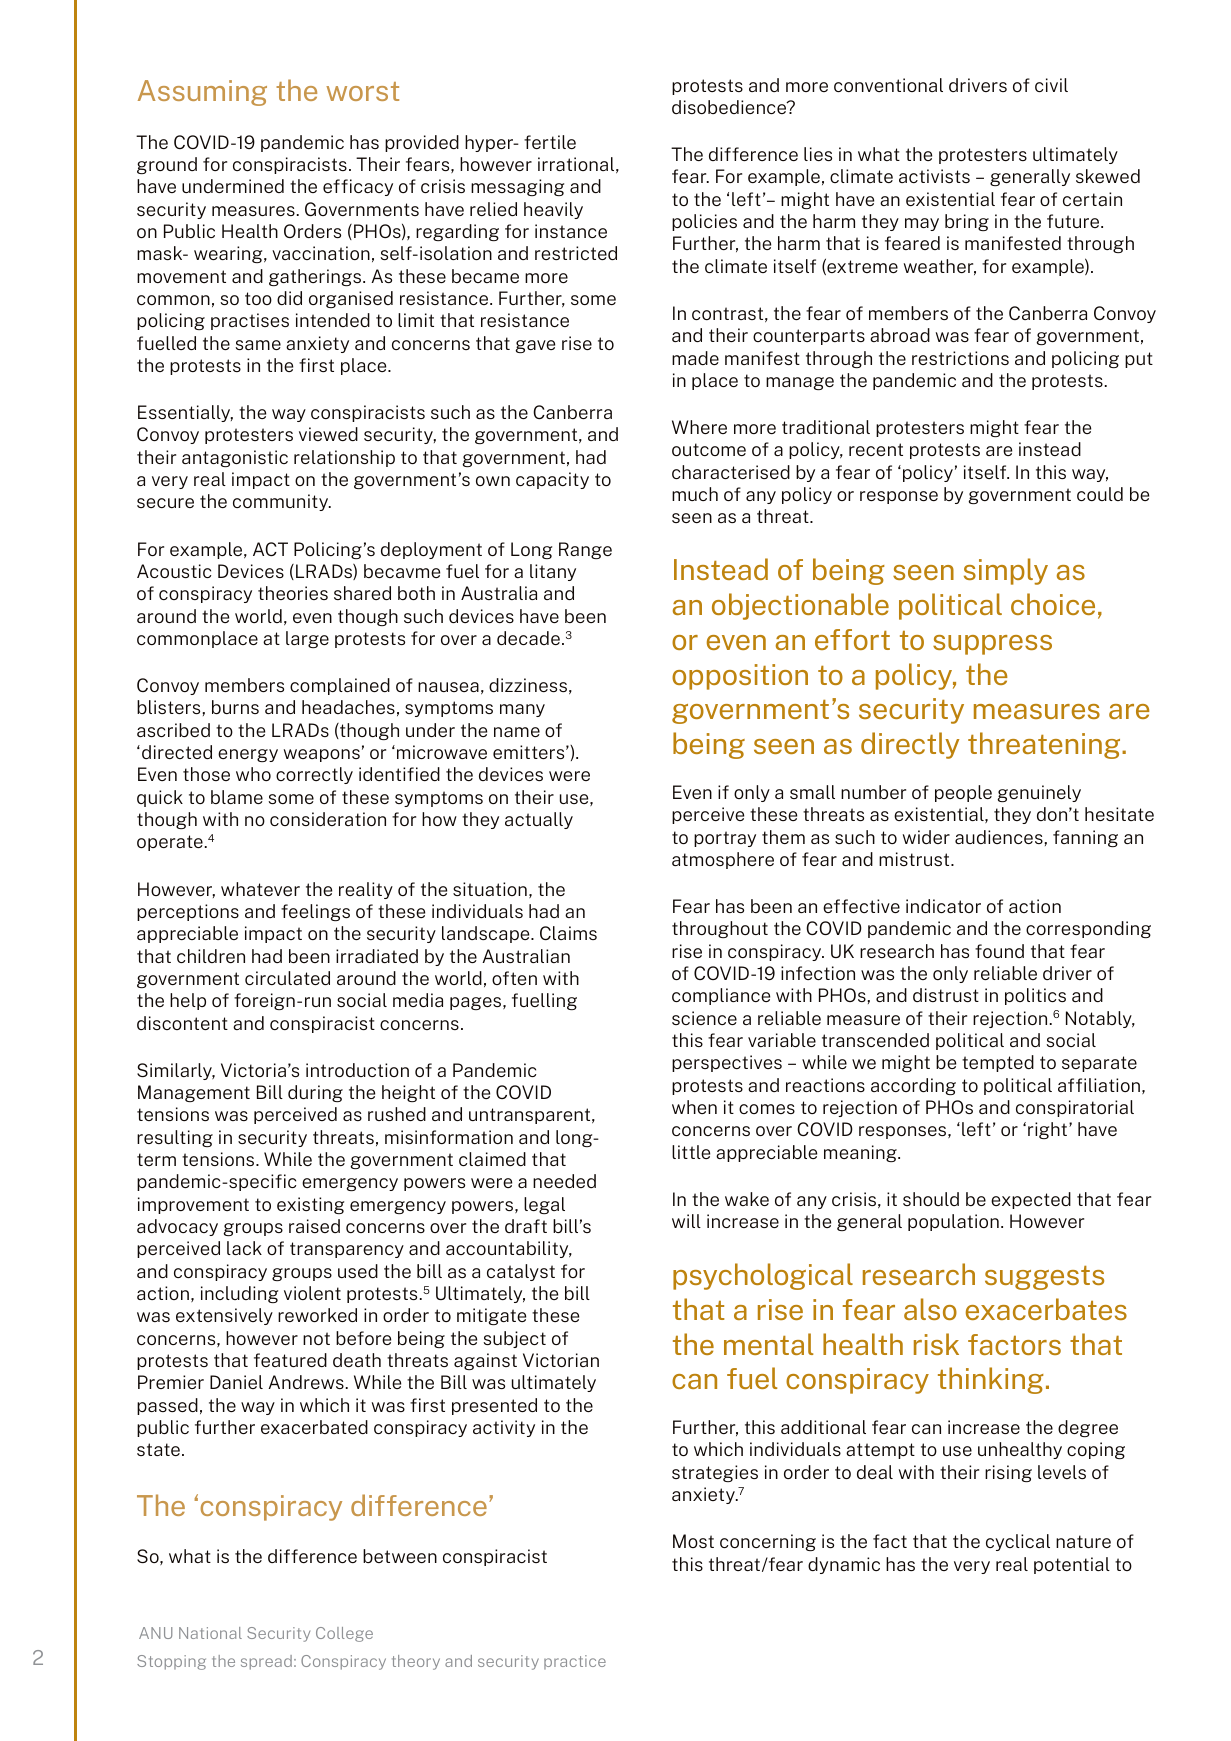 This document has width=1231, height=1741. I want to click on during, so click(315, 1093).
